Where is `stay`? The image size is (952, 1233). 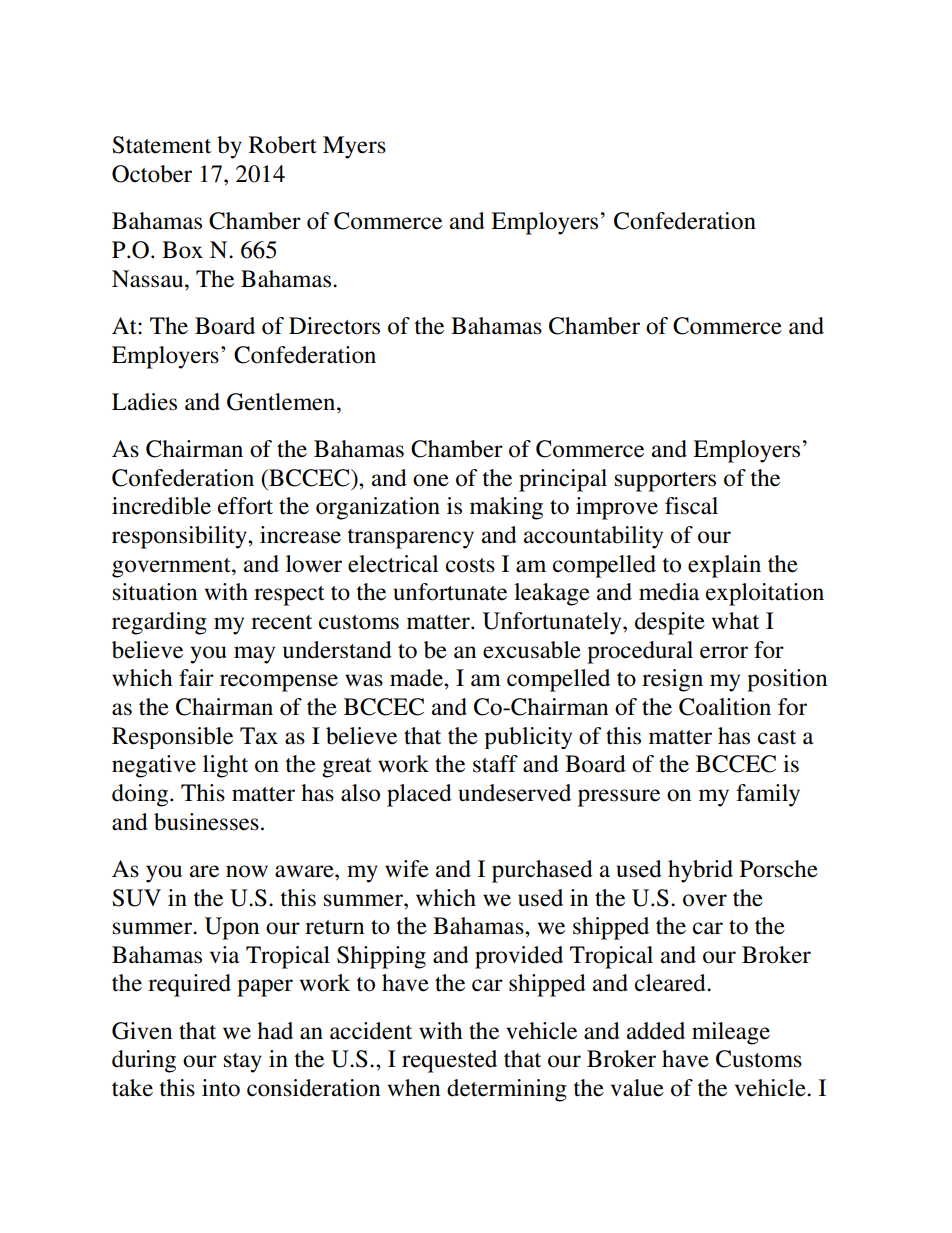
stay is located at coordinates (243, 1063).
